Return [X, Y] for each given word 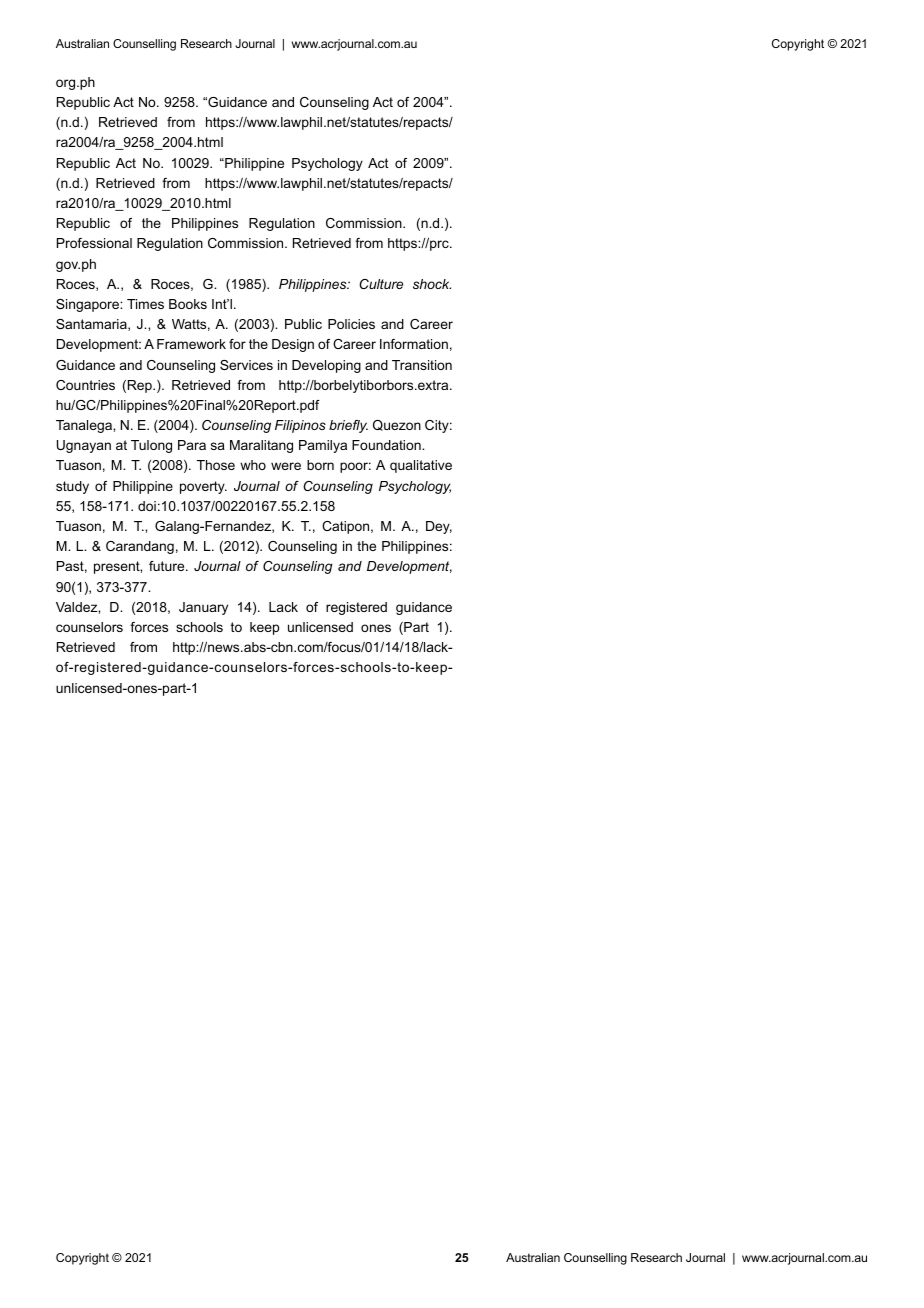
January [203, 608]
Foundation [387, 445]
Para [192, 445]
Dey [439, 527]
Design [293, 345]
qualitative [421, 466]
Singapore [88, 305]
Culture [381, 284]
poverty [203, 487]
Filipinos [300, 426]
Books [188, 304]
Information [414, 344]
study [72, 487]
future [168, 566]
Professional [94, 243]
